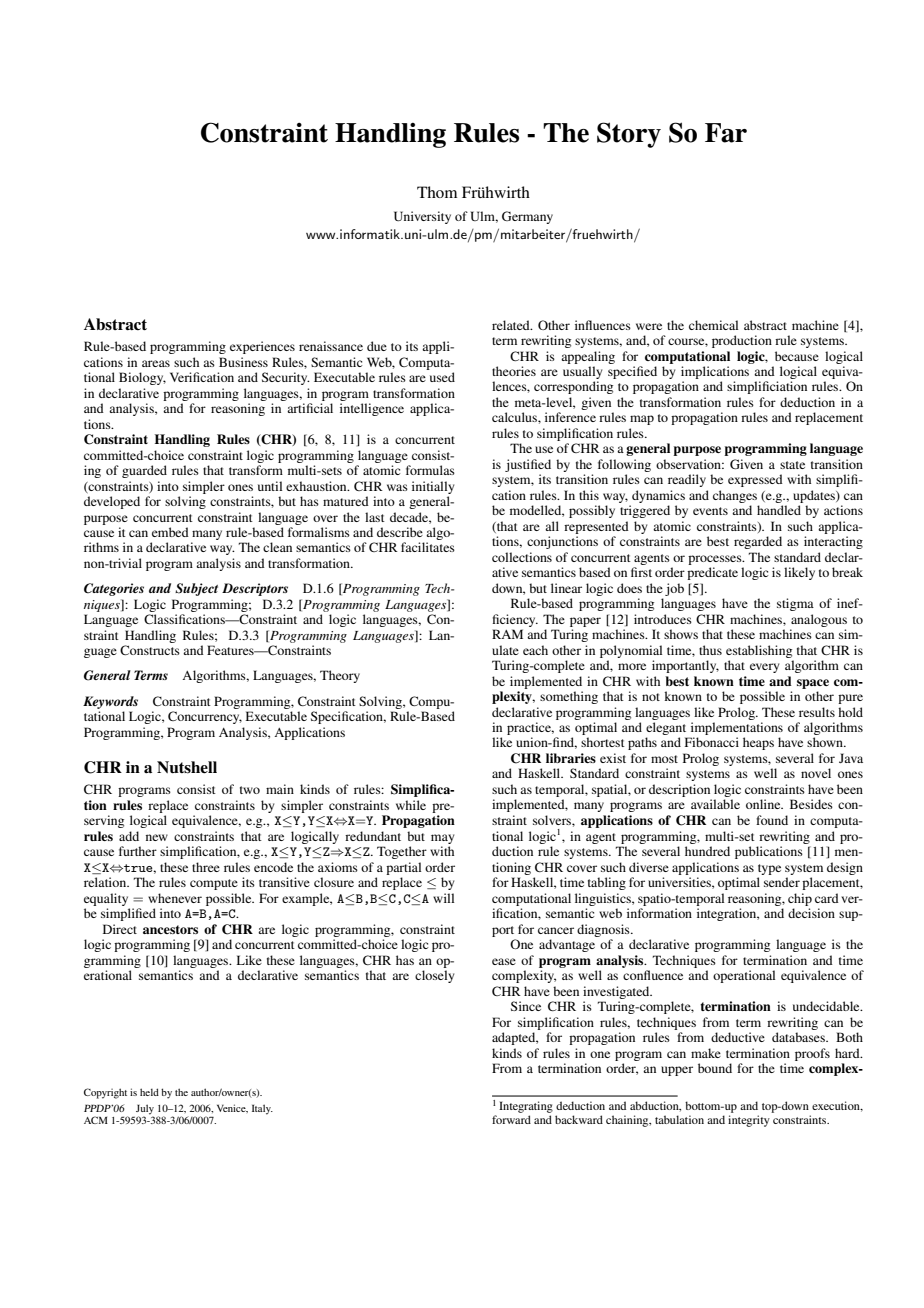 The height and width of the screenshot is (1308, 924). Describe the element at coordinates (149, 1092) in the screenshot. I see `held` at that location.
